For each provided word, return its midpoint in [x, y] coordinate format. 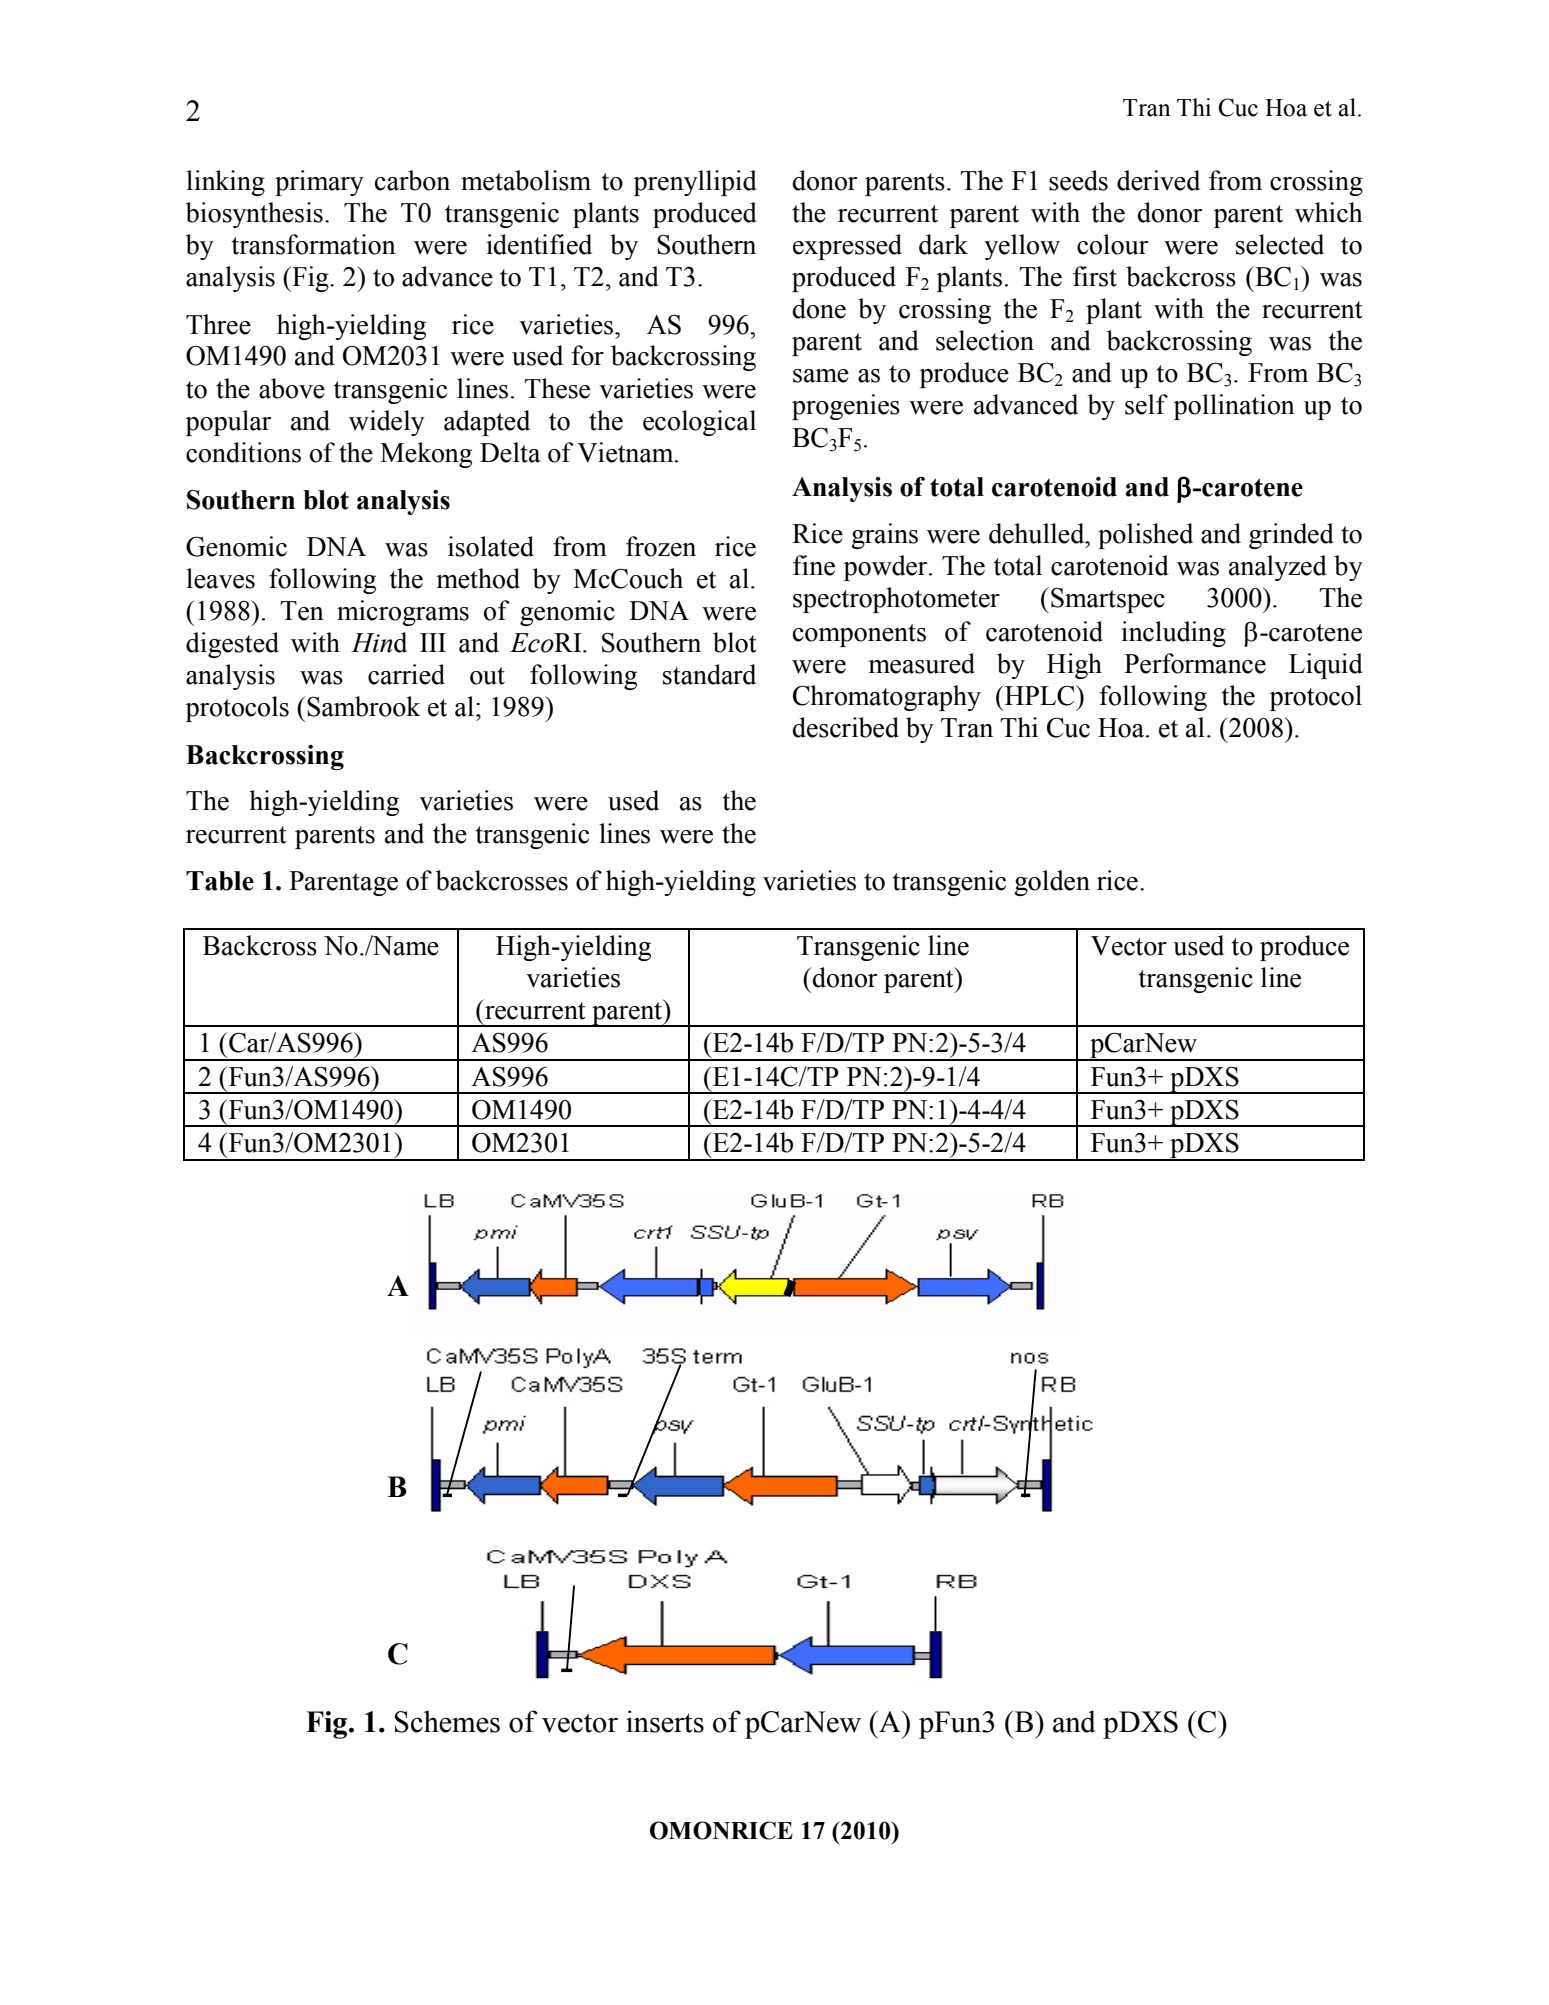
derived [1158, 180]
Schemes [447, 1721]
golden [1052, 883]
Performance [1195, 663]
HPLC [1039, 695]
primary [319, 183]
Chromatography [887, 698]
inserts [665, 1721]
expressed [847, 247]
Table [220, 881]
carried [406, 674]
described [846, 727]
